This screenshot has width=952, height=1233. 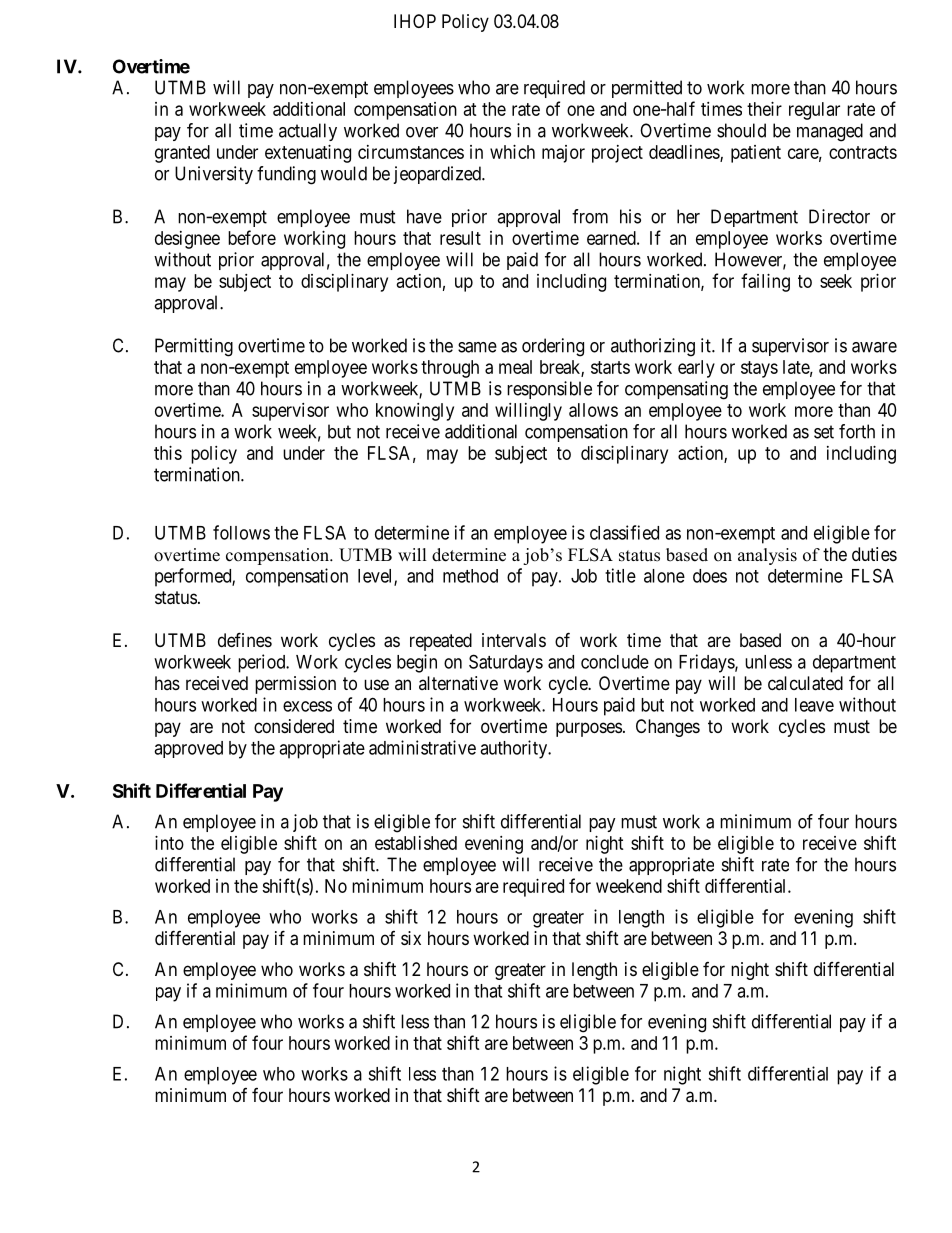 I want to click on analysis, so click(x=767, y=556).
